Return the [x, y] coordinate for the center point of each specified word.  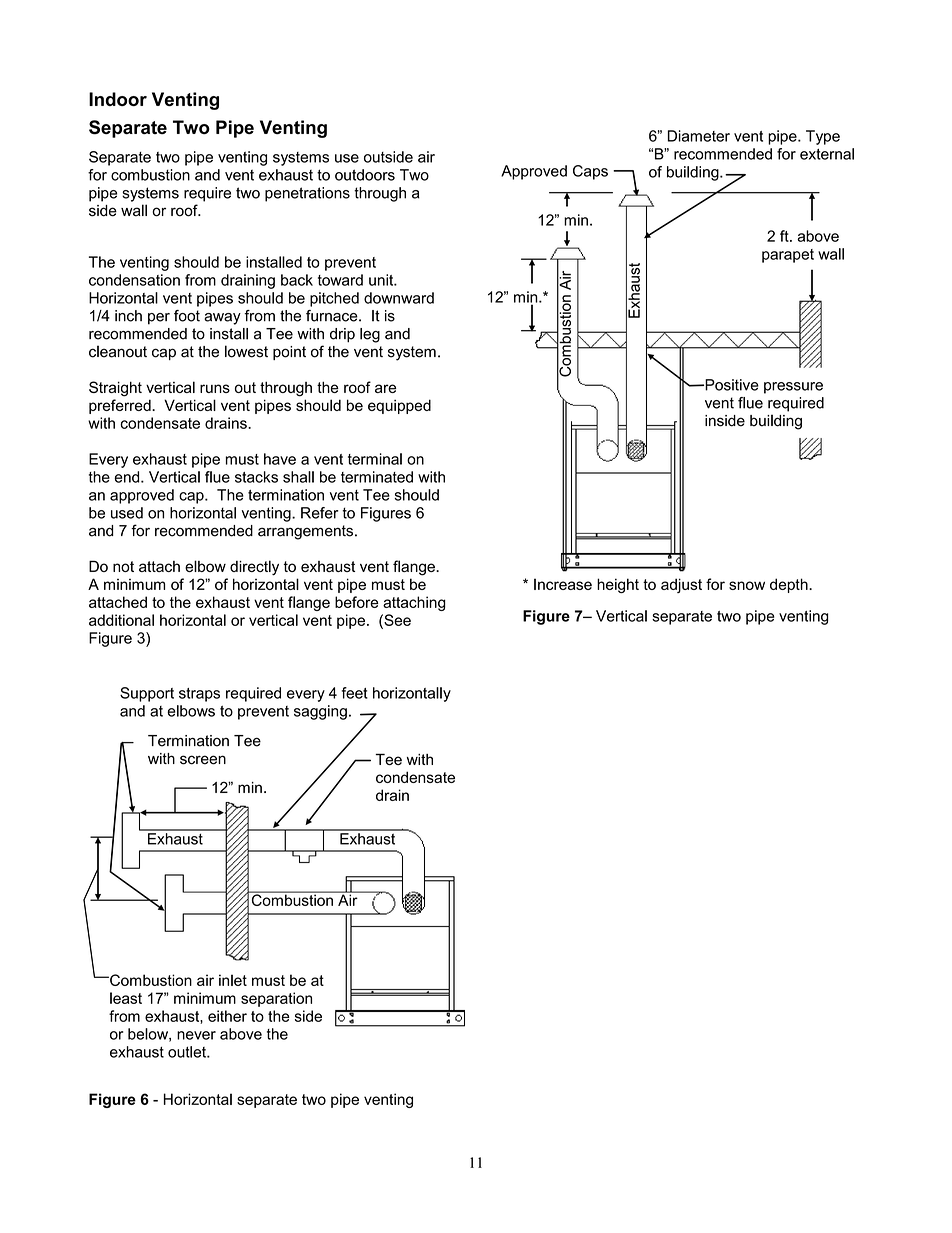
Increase [563, 584]
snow [747, 585]
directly [254, 568]
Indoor [118, 99]
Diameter [699, 136]
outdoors [365, 175]
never [196, 1035]
